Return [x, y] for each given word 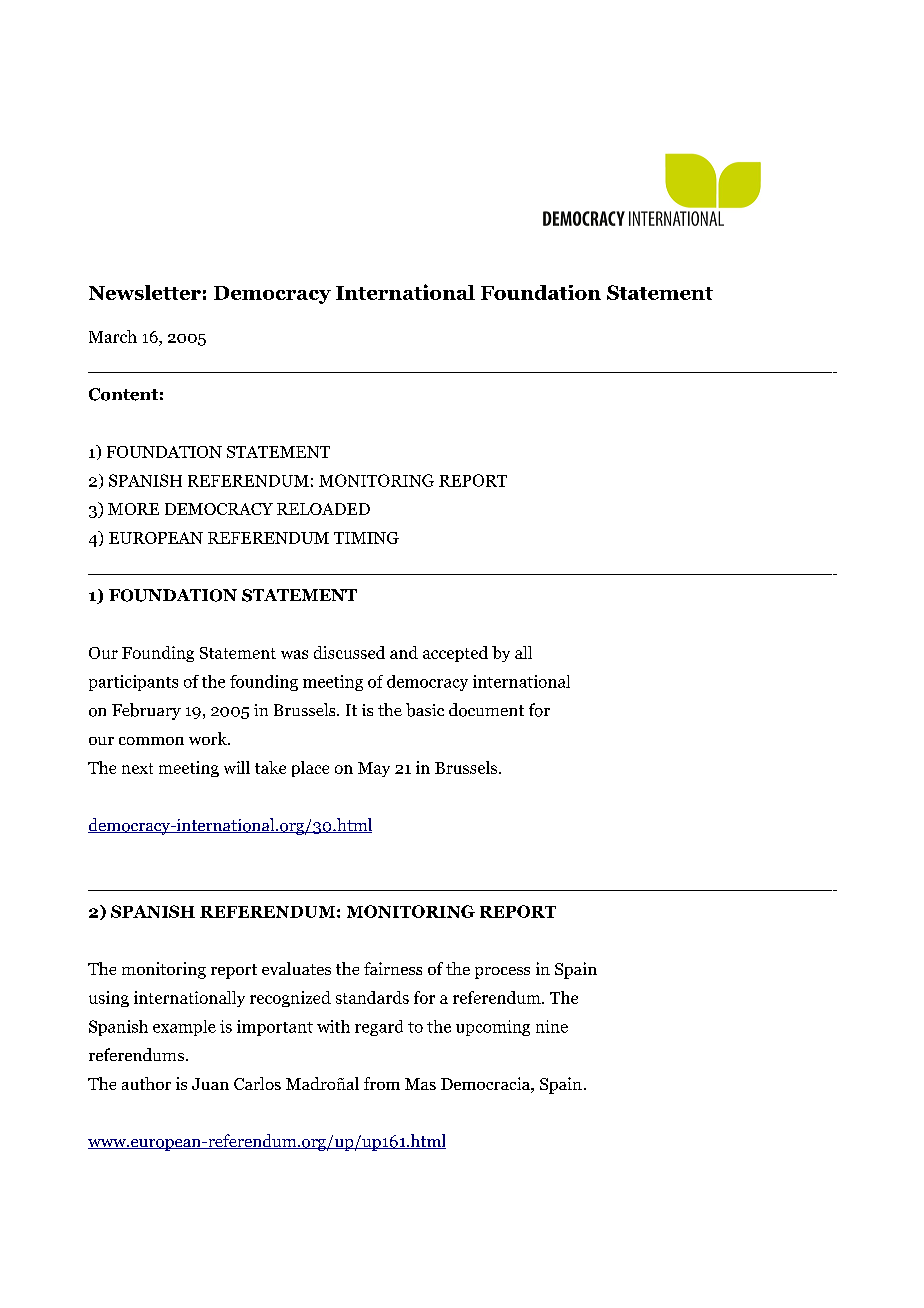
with [333, 1026]
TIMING [366, 538]
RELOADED [323, 509]
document [486, 710]
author [146, 1083]
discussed [349, 652]
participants [133, 683]
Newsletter [145, 292]
